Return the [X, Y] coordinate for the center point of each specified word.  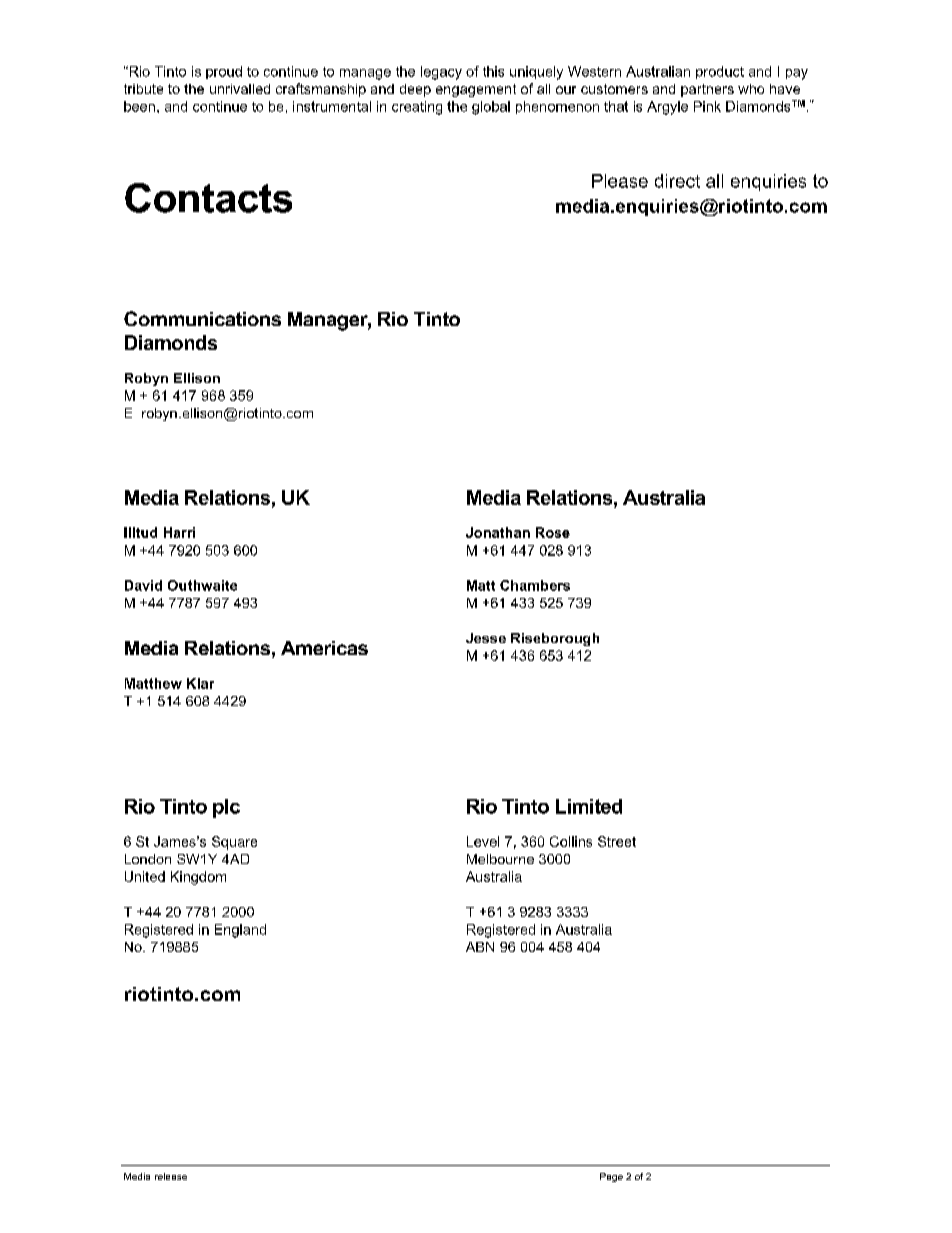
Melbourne [500, 859]
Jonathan [498, 532]
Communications [202, 318]
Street [617, 841]
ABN [480, 947]
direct [677, 181]
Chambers [535, 585]
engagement [476, 90]
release [171, 1176]
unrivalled [240, 89]
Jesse [486, 638]
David [143, 585]
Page [611, 1177]
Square [234, 843]
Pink [707, 106]
